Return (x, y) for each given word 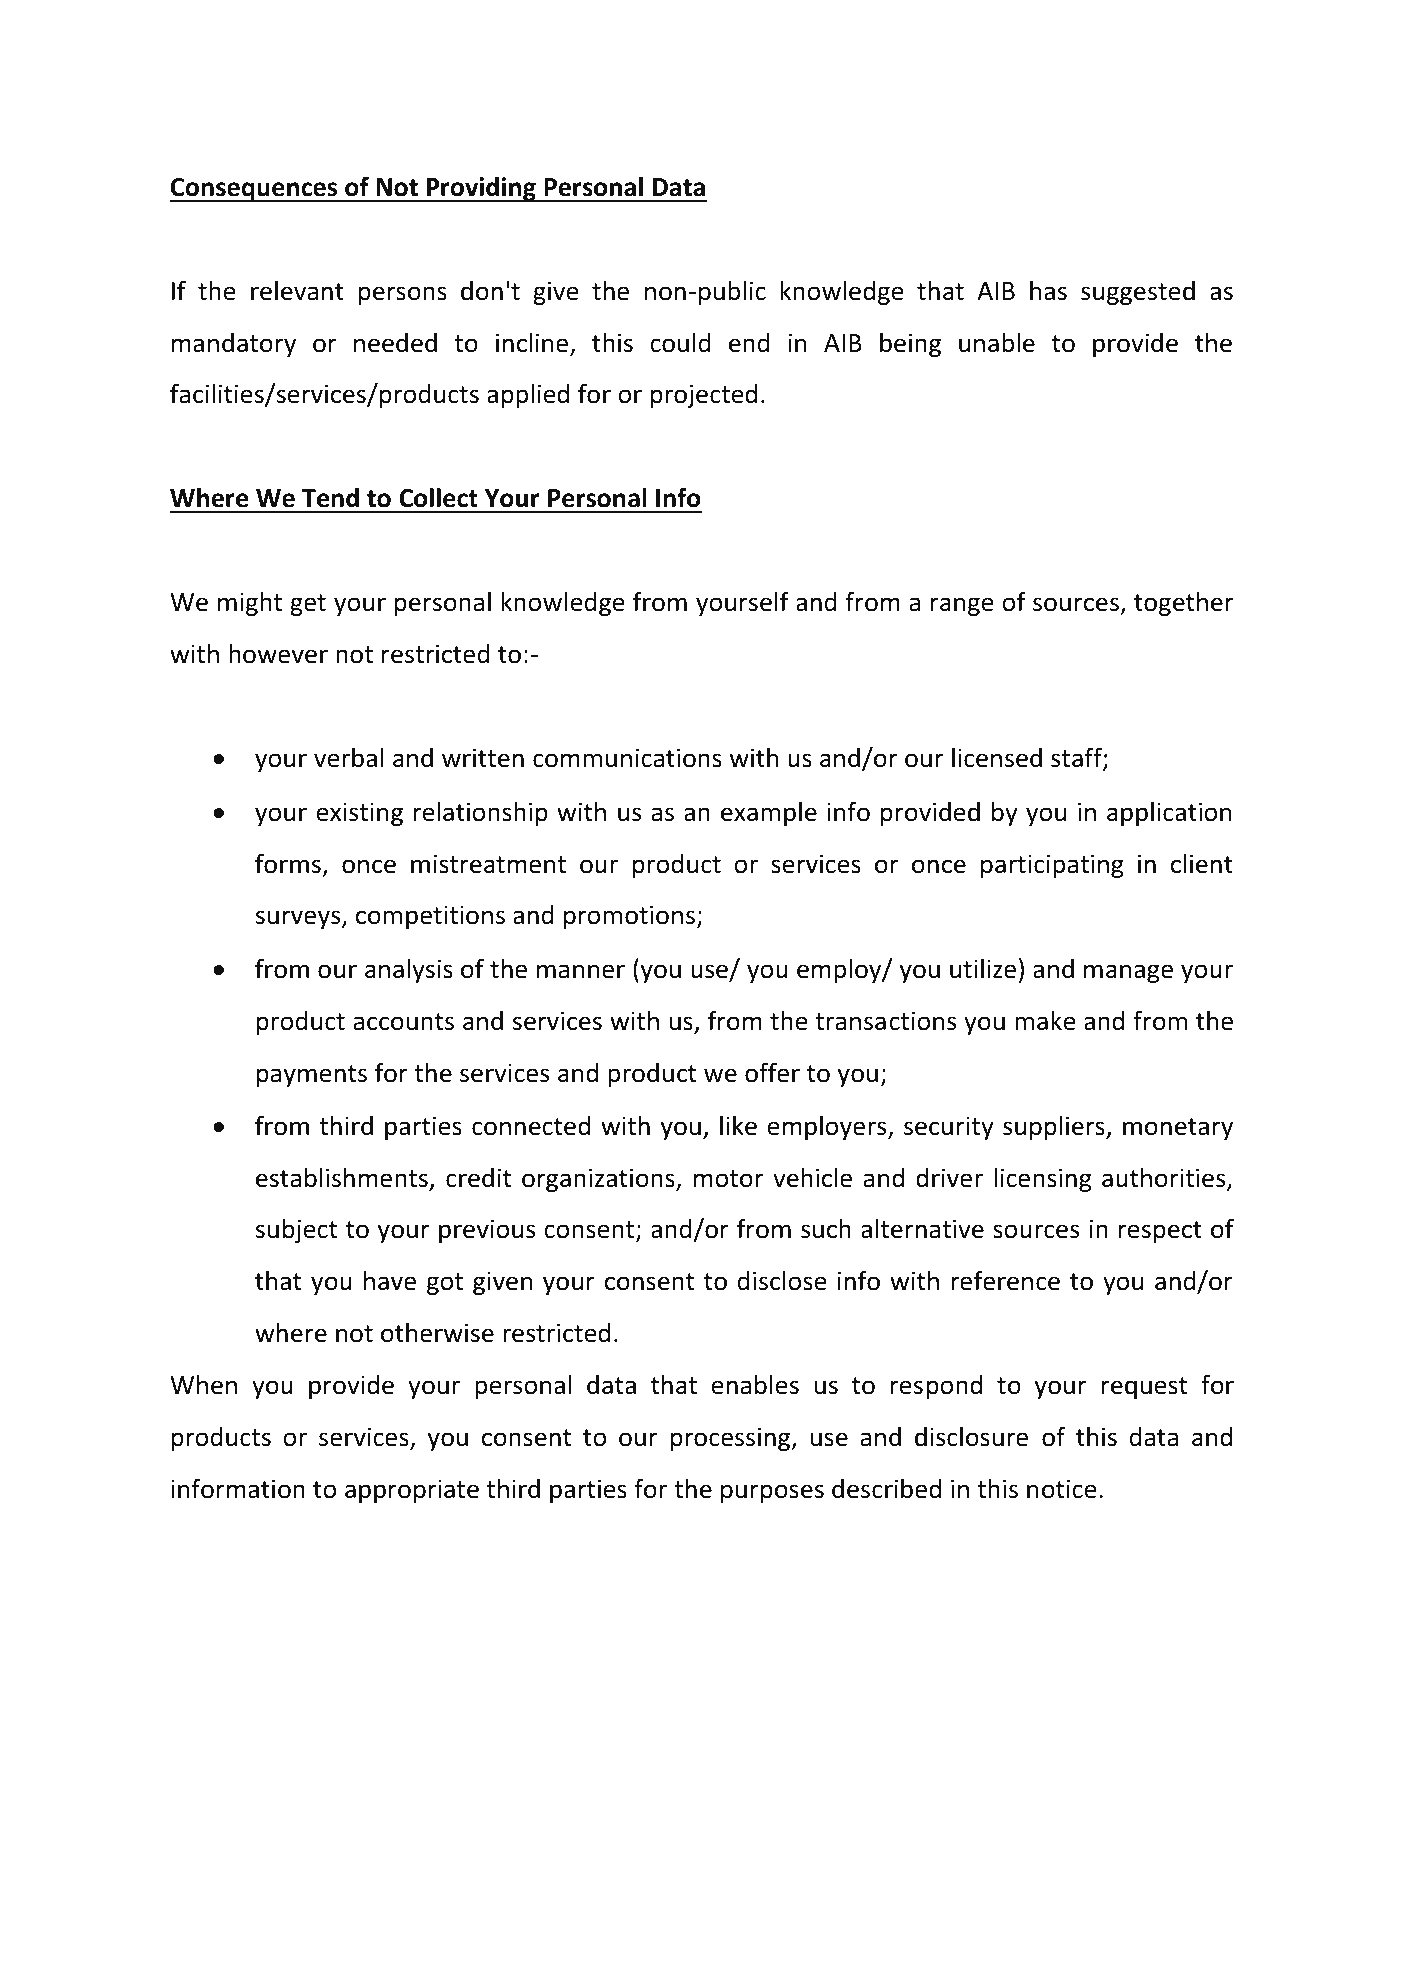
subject (296, 1230)
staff (1077, 759)
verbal (348, 757)
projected (704, 396)
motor (728, 1179)
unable (997, 342)
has (1048, 290)
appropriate (412, 1491)
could (680, 342)
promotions (629, 917)
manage (1128, 973)
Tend (330, 498)
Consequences (255, 190)
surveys (299, 919)
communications (627, 758)
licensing (1042, 1179)
